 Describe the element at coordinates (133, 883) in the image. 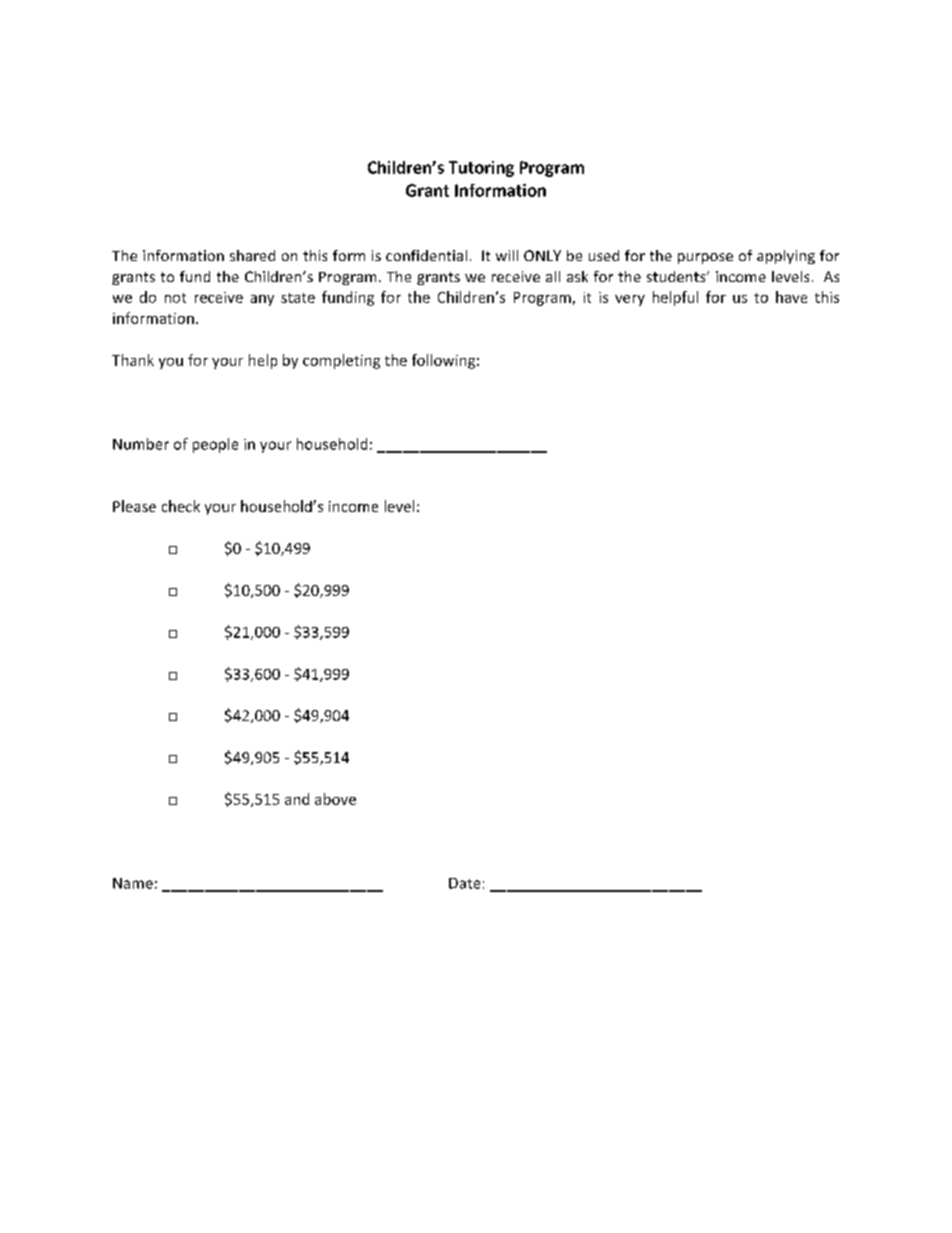

I see `Name` at that location.
